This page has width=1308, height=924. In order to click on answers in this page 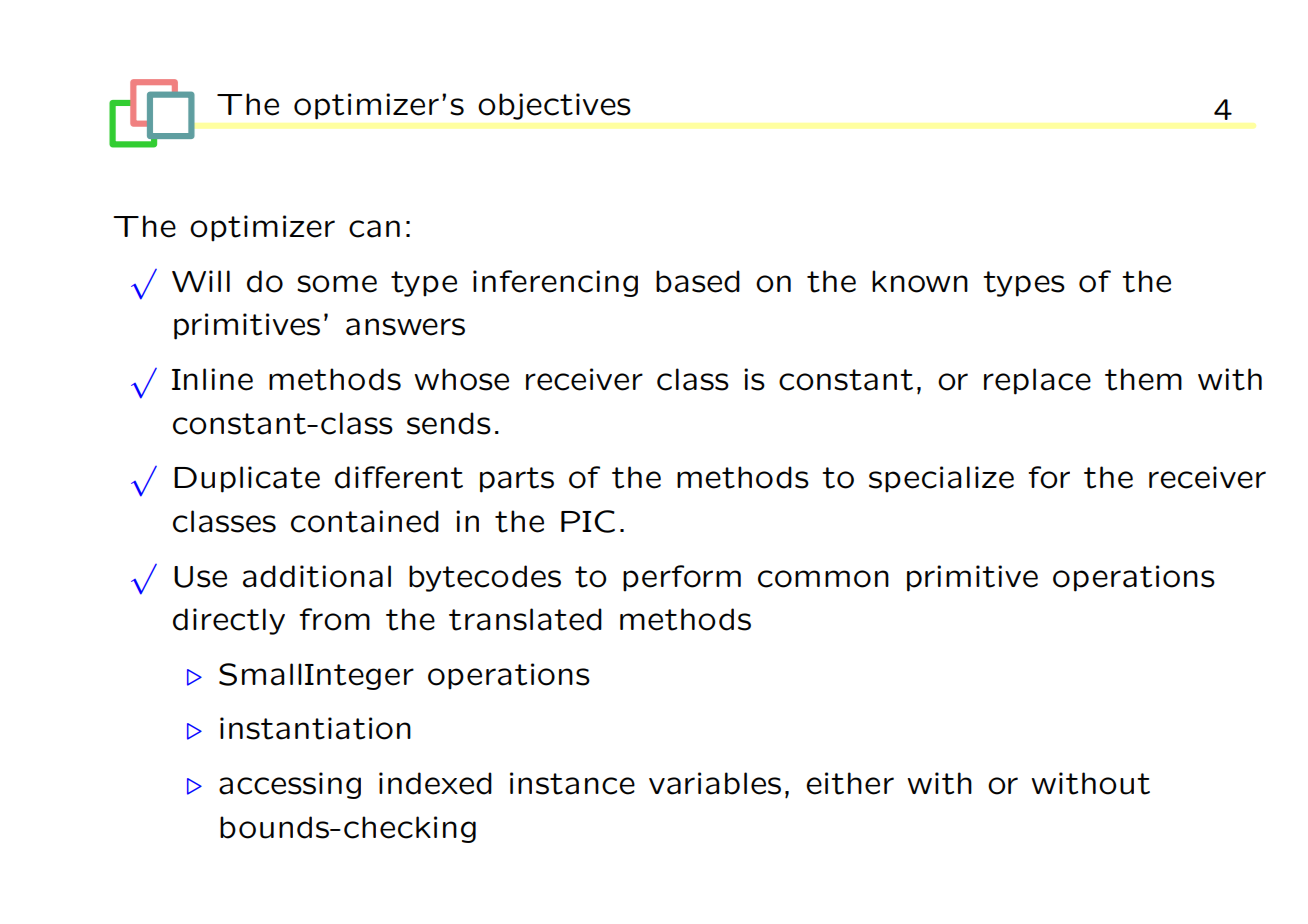, I will do `click(405, 327)`.
